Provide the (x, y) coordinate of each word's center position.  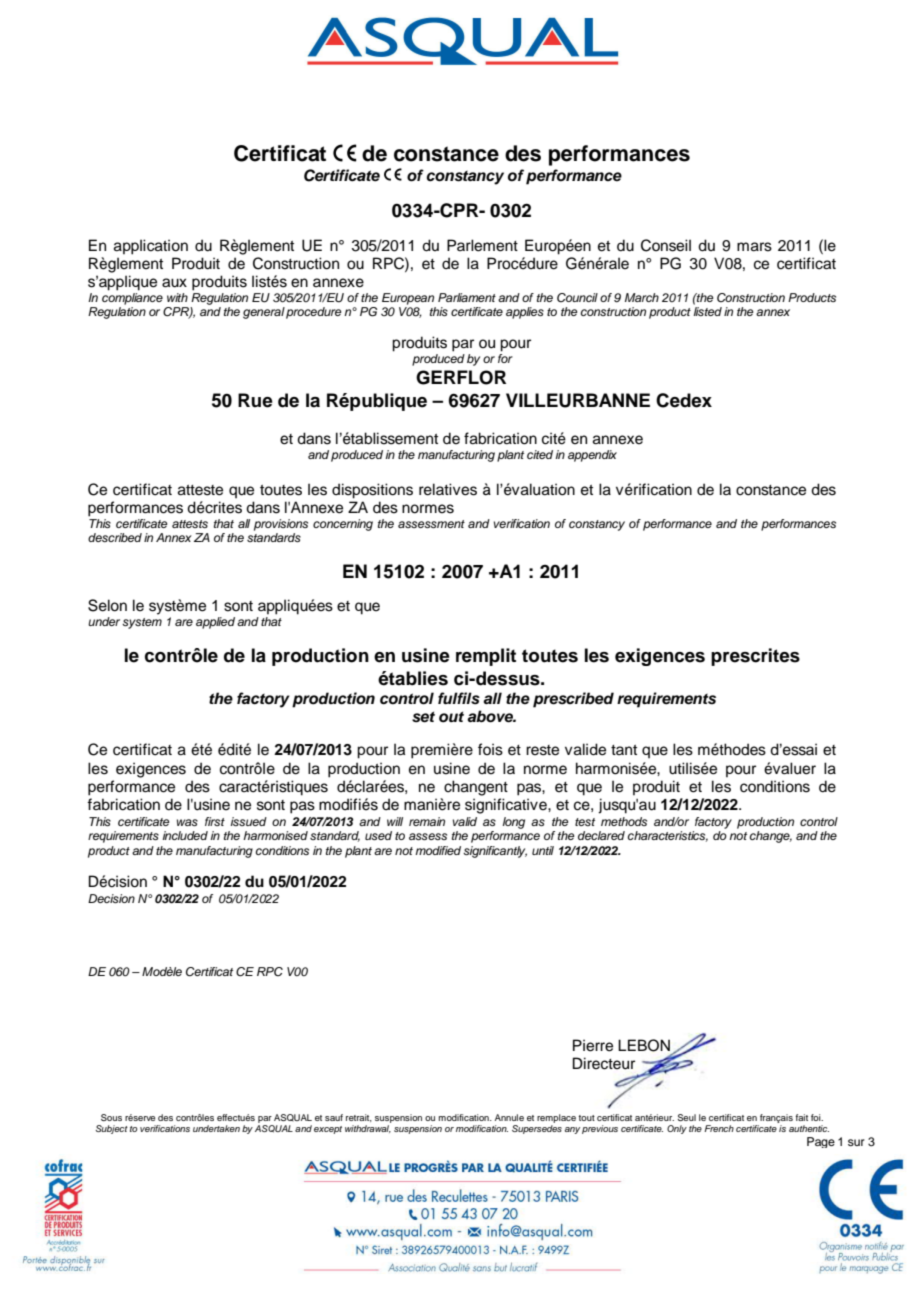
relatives (448, 489)
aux (174, 283)
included (185, 835)
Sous (111, 1117)
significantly (495, 852)
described (115, 537)
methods (624, 821)
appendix (592, 456)
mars (754, 247)
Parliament (467, 297)
